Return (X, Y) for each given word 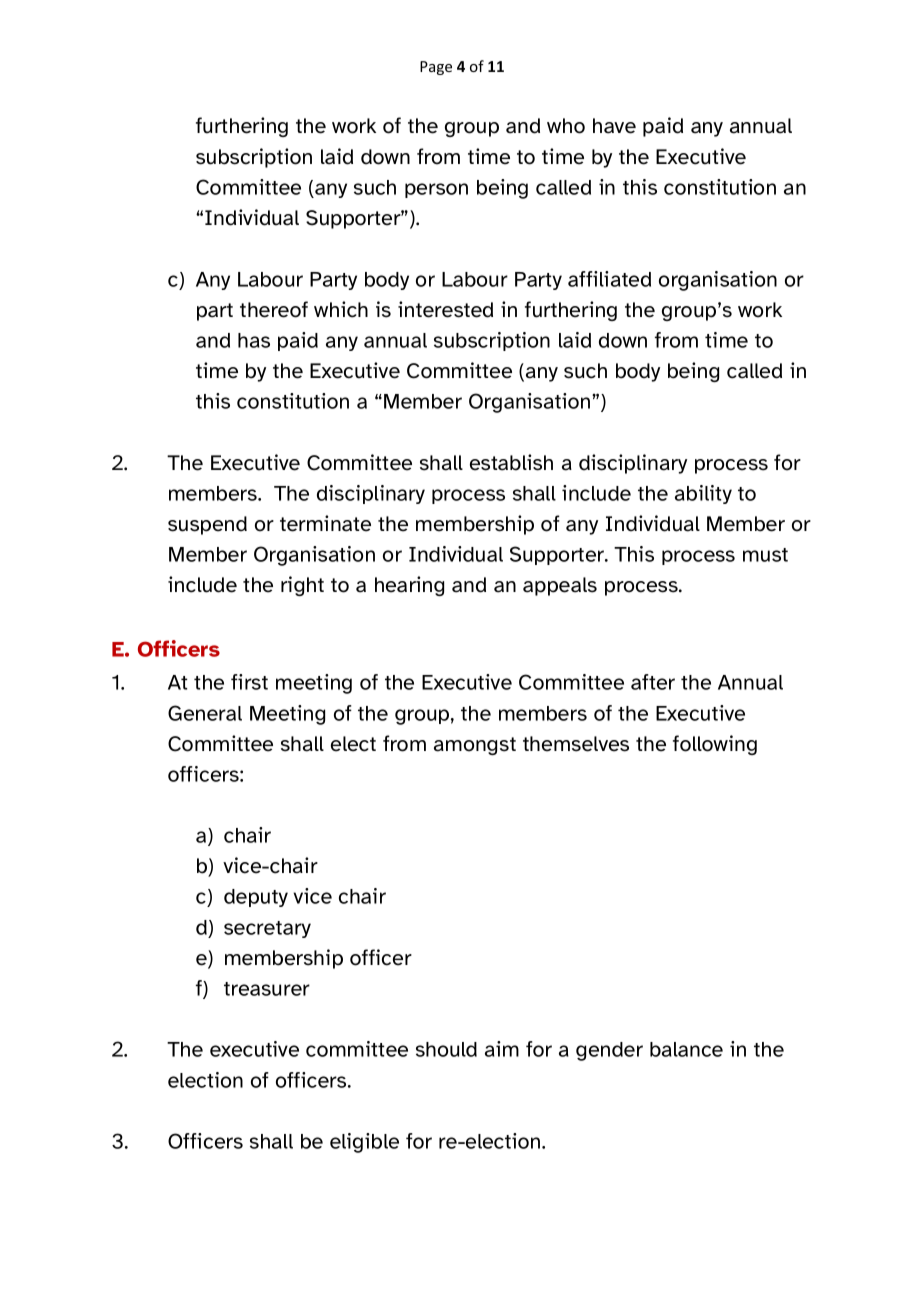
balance (686, 1049)
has (254, 340)
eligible (364, 1143)
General (205, 713)
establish (511, 462)
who (566, 126)
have (614, 126)
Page (436, 68)
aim (502, 1049)
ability (703, 494)
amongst (475, 746)
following (715, 745)
